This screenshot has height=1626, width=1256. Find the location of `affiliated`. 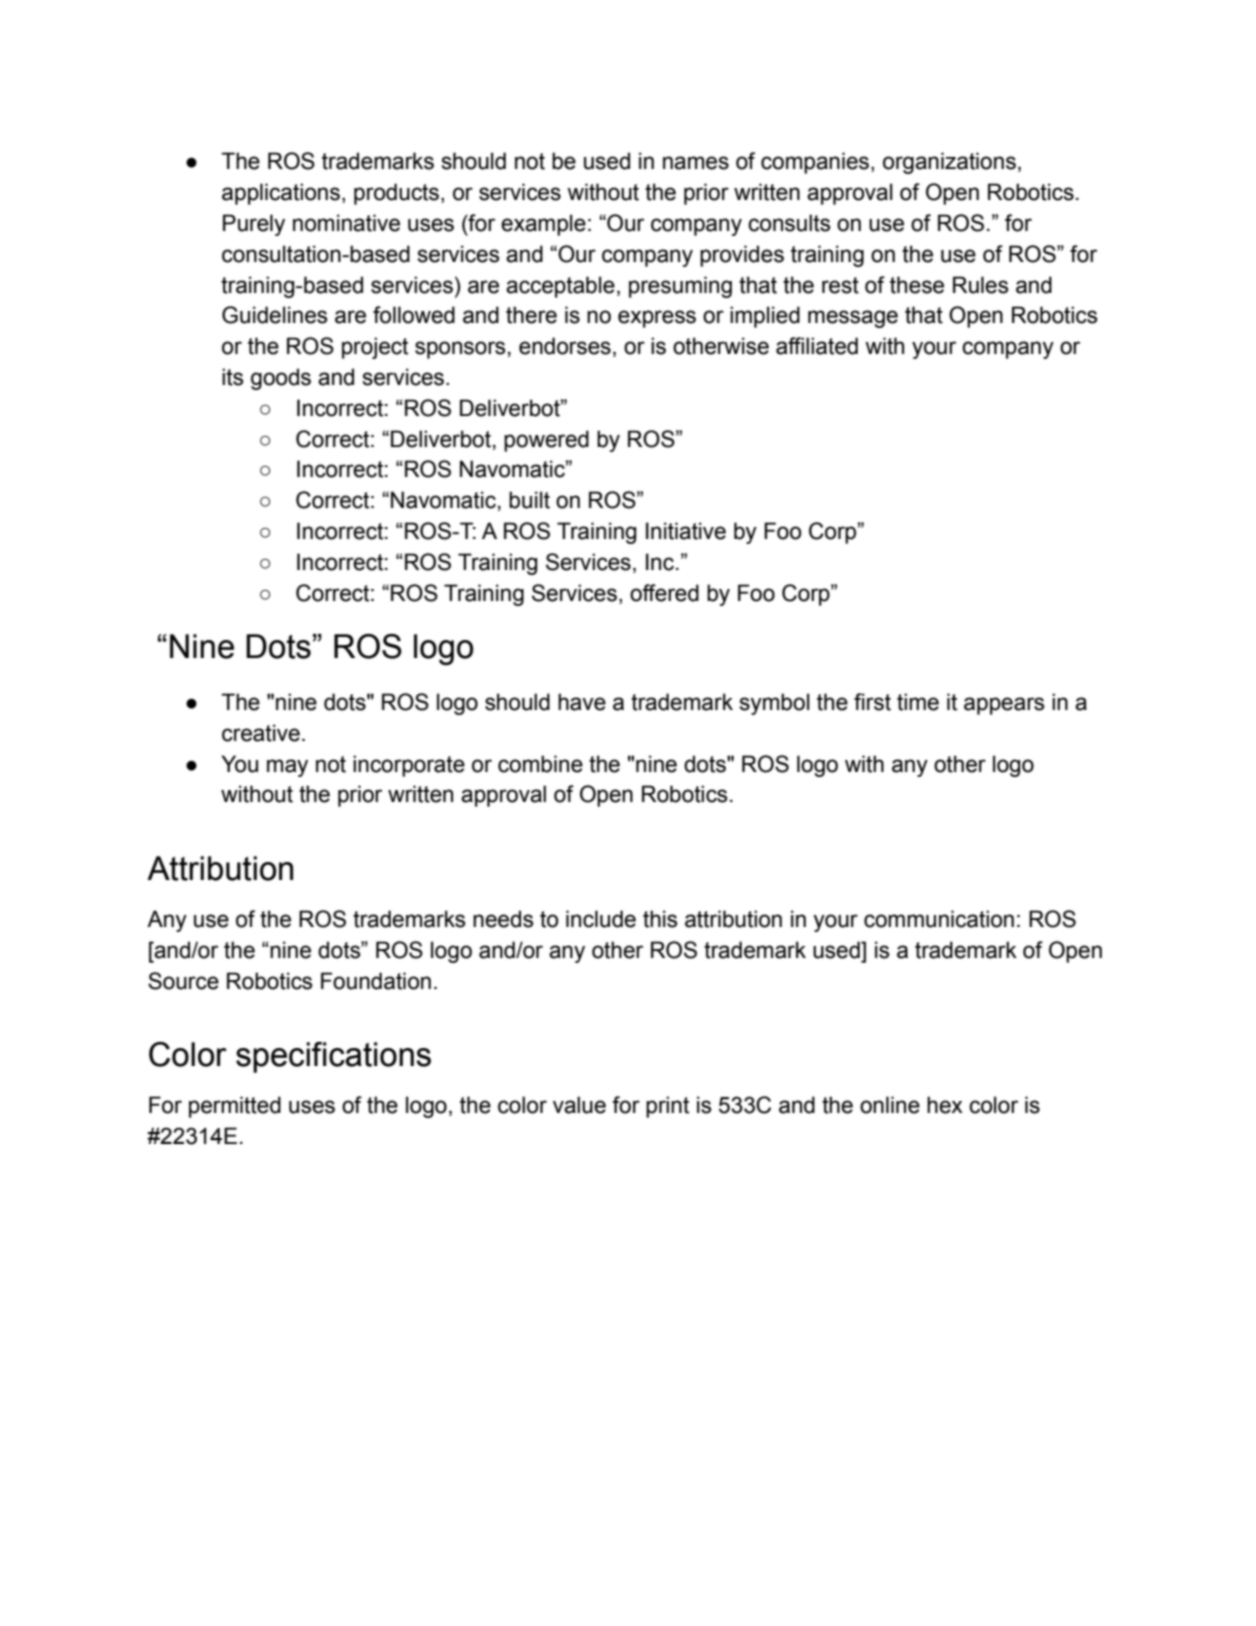

affiliated is located at coordinates (817, 346).
